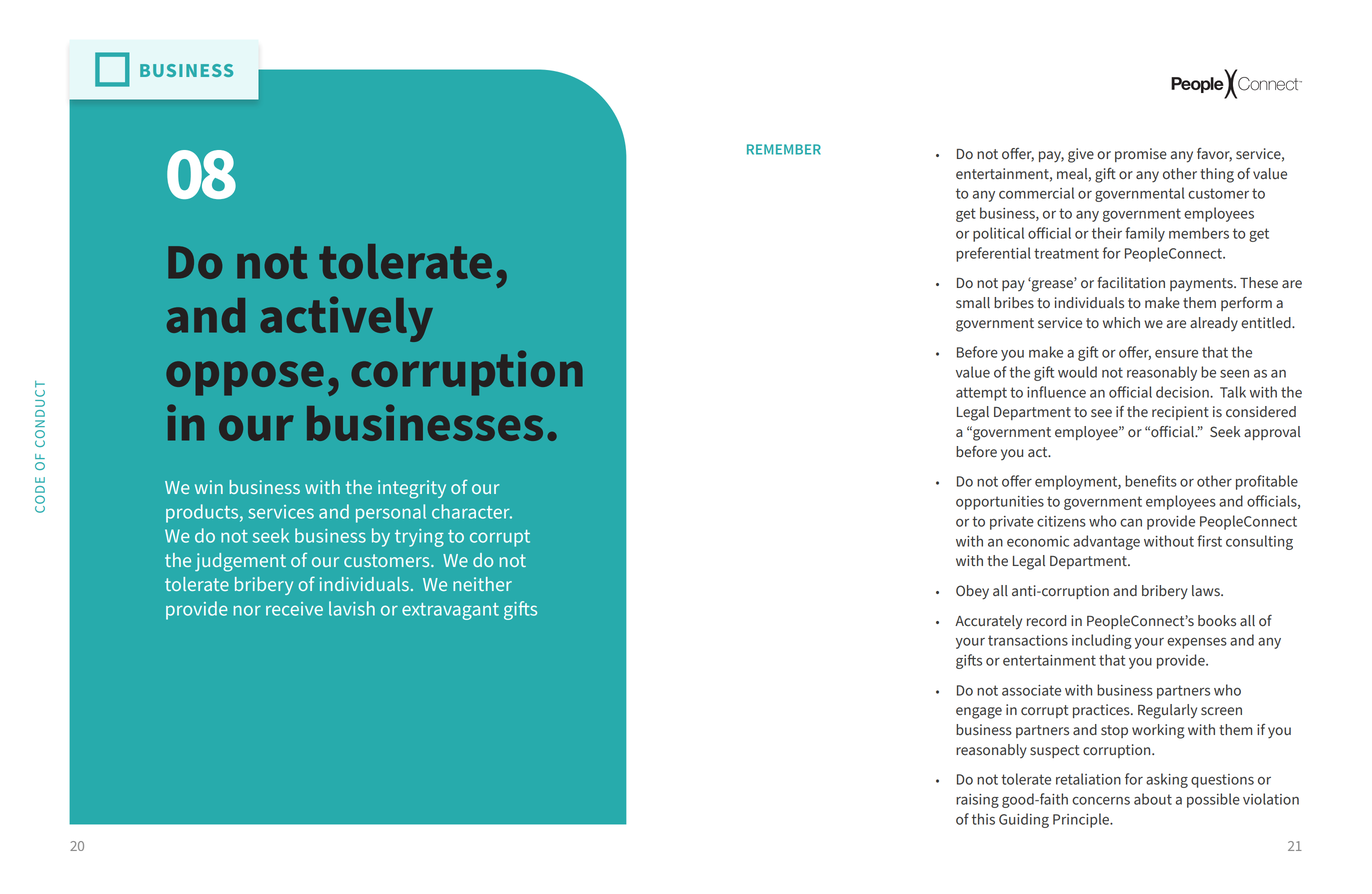  Describe the element at coordinates (1207, 590) in the page. I see `laws` at that location.
